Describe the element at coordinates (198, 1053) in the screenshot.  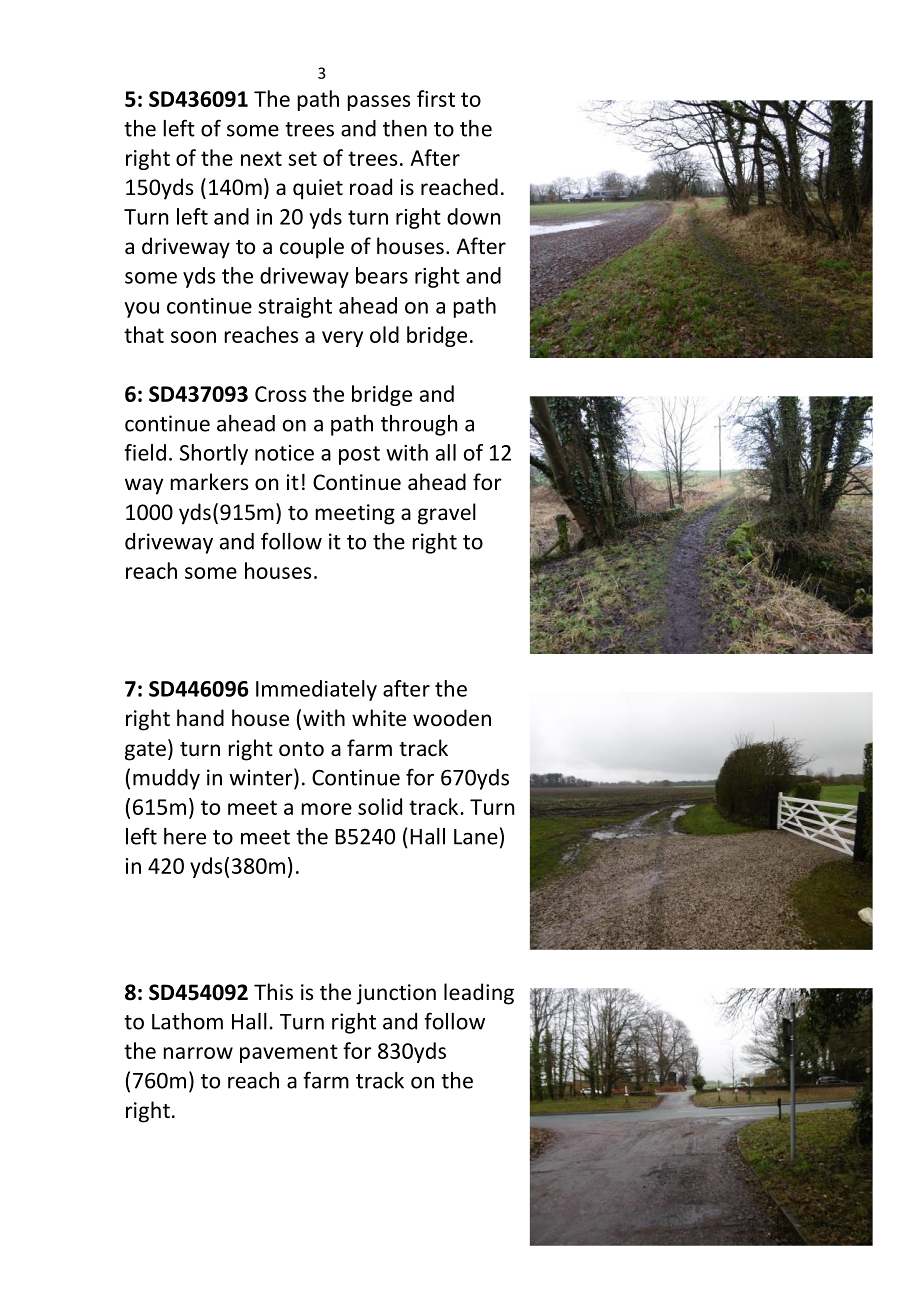
I see `narrow` at that location.
